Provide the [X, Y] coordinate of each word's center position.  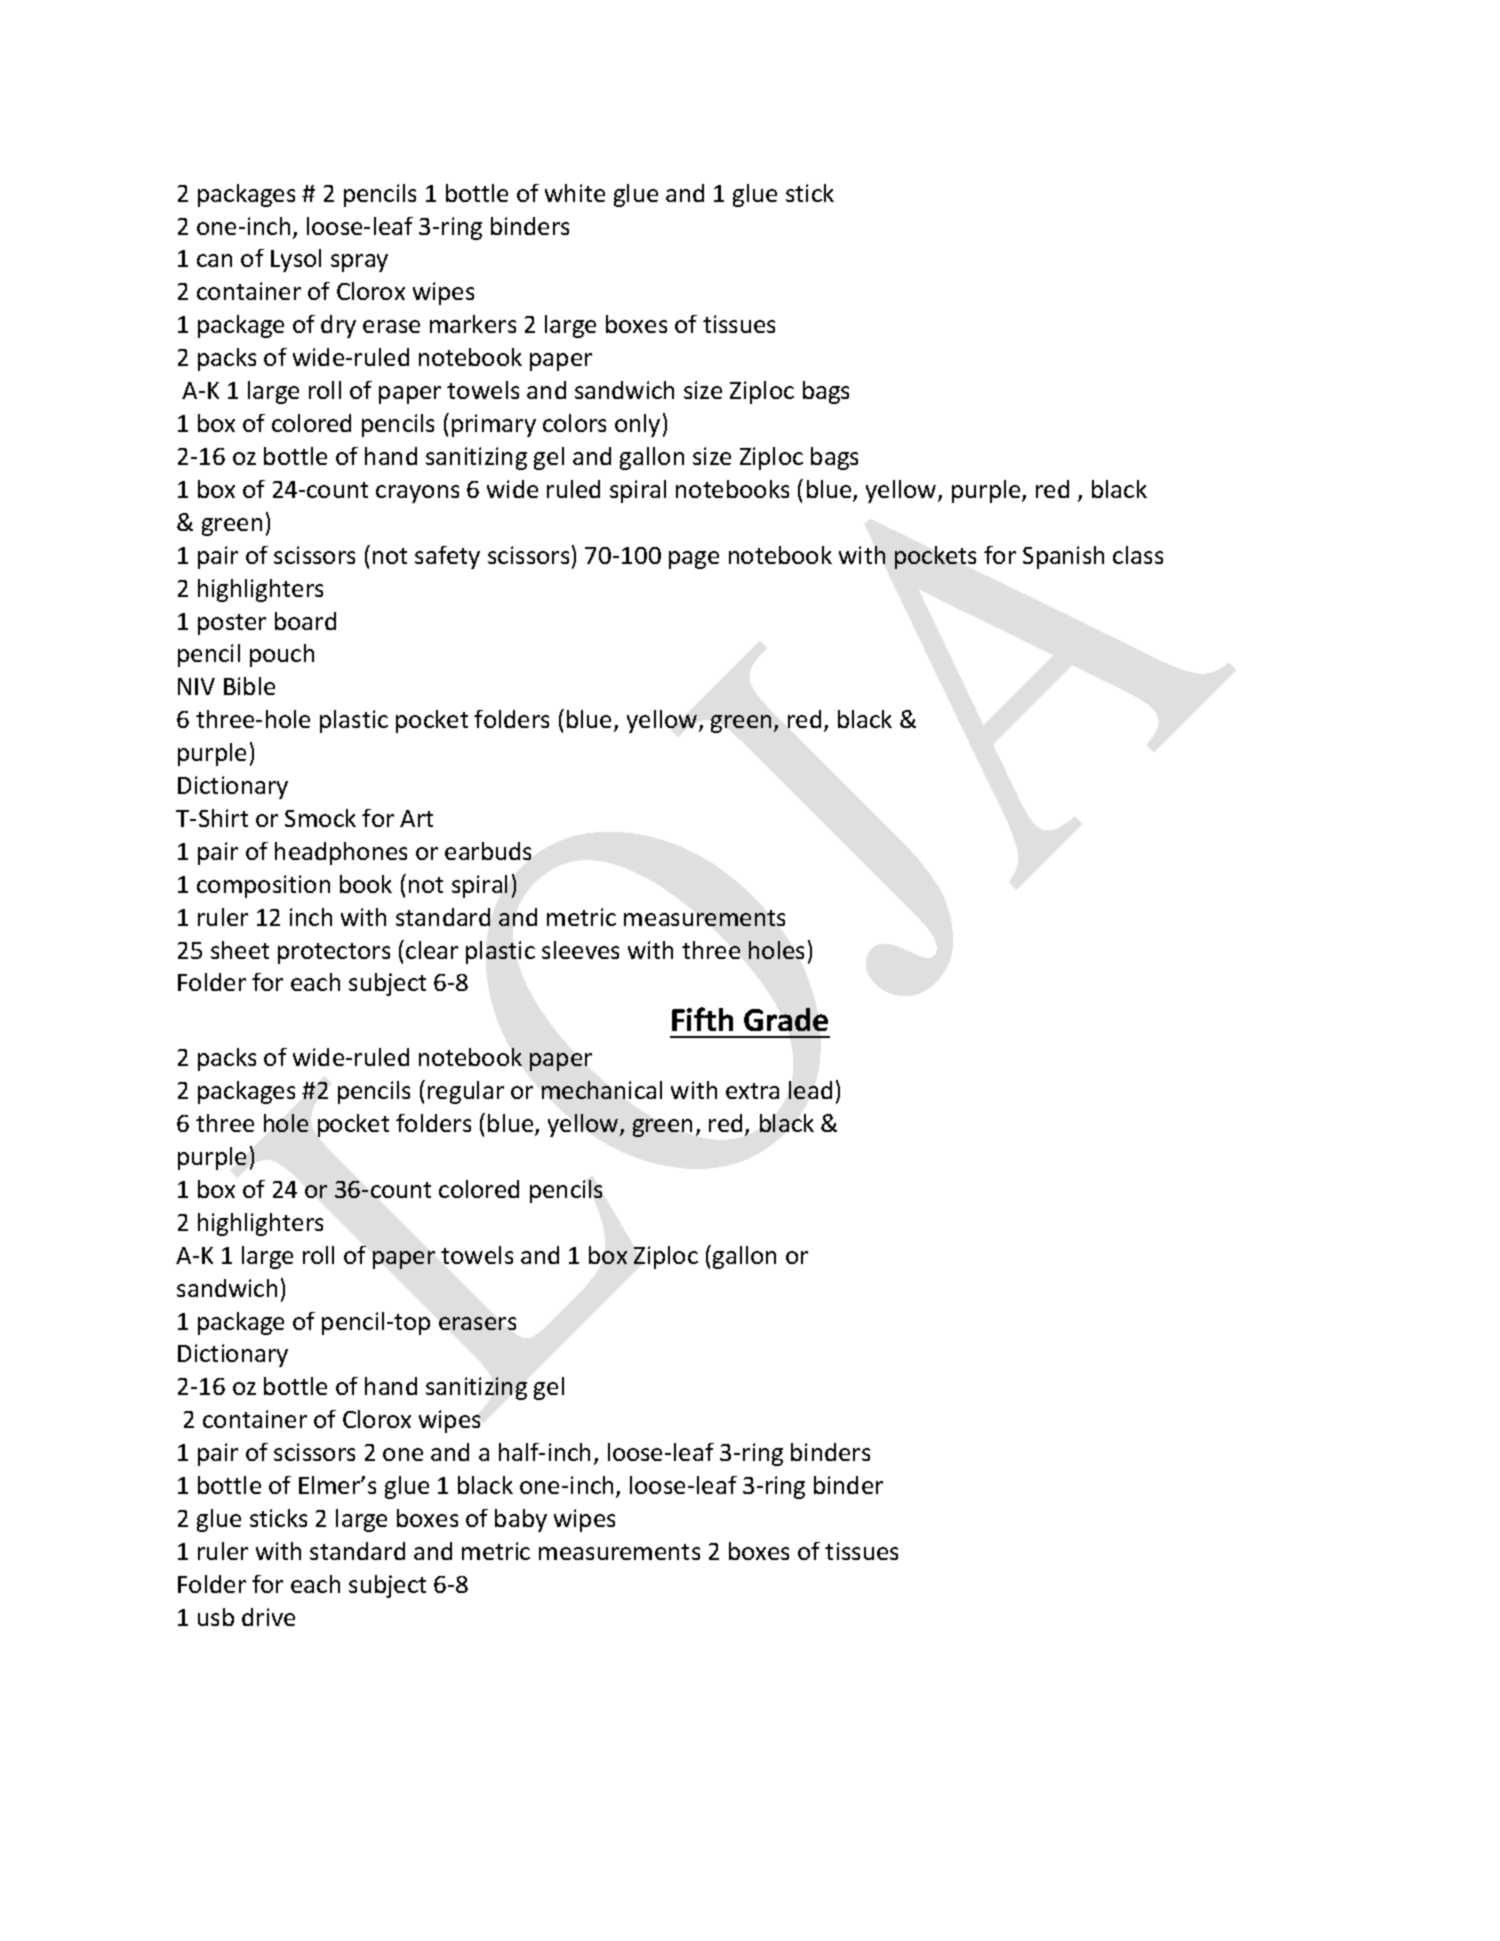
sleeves [580, 950]
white [575, 193]
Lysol [296, 260]
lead [810, 1090]
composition [263, 886]
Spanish [1063, 557]
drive [268, 1617]
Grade [786, 1019]
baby [521, 1520]
